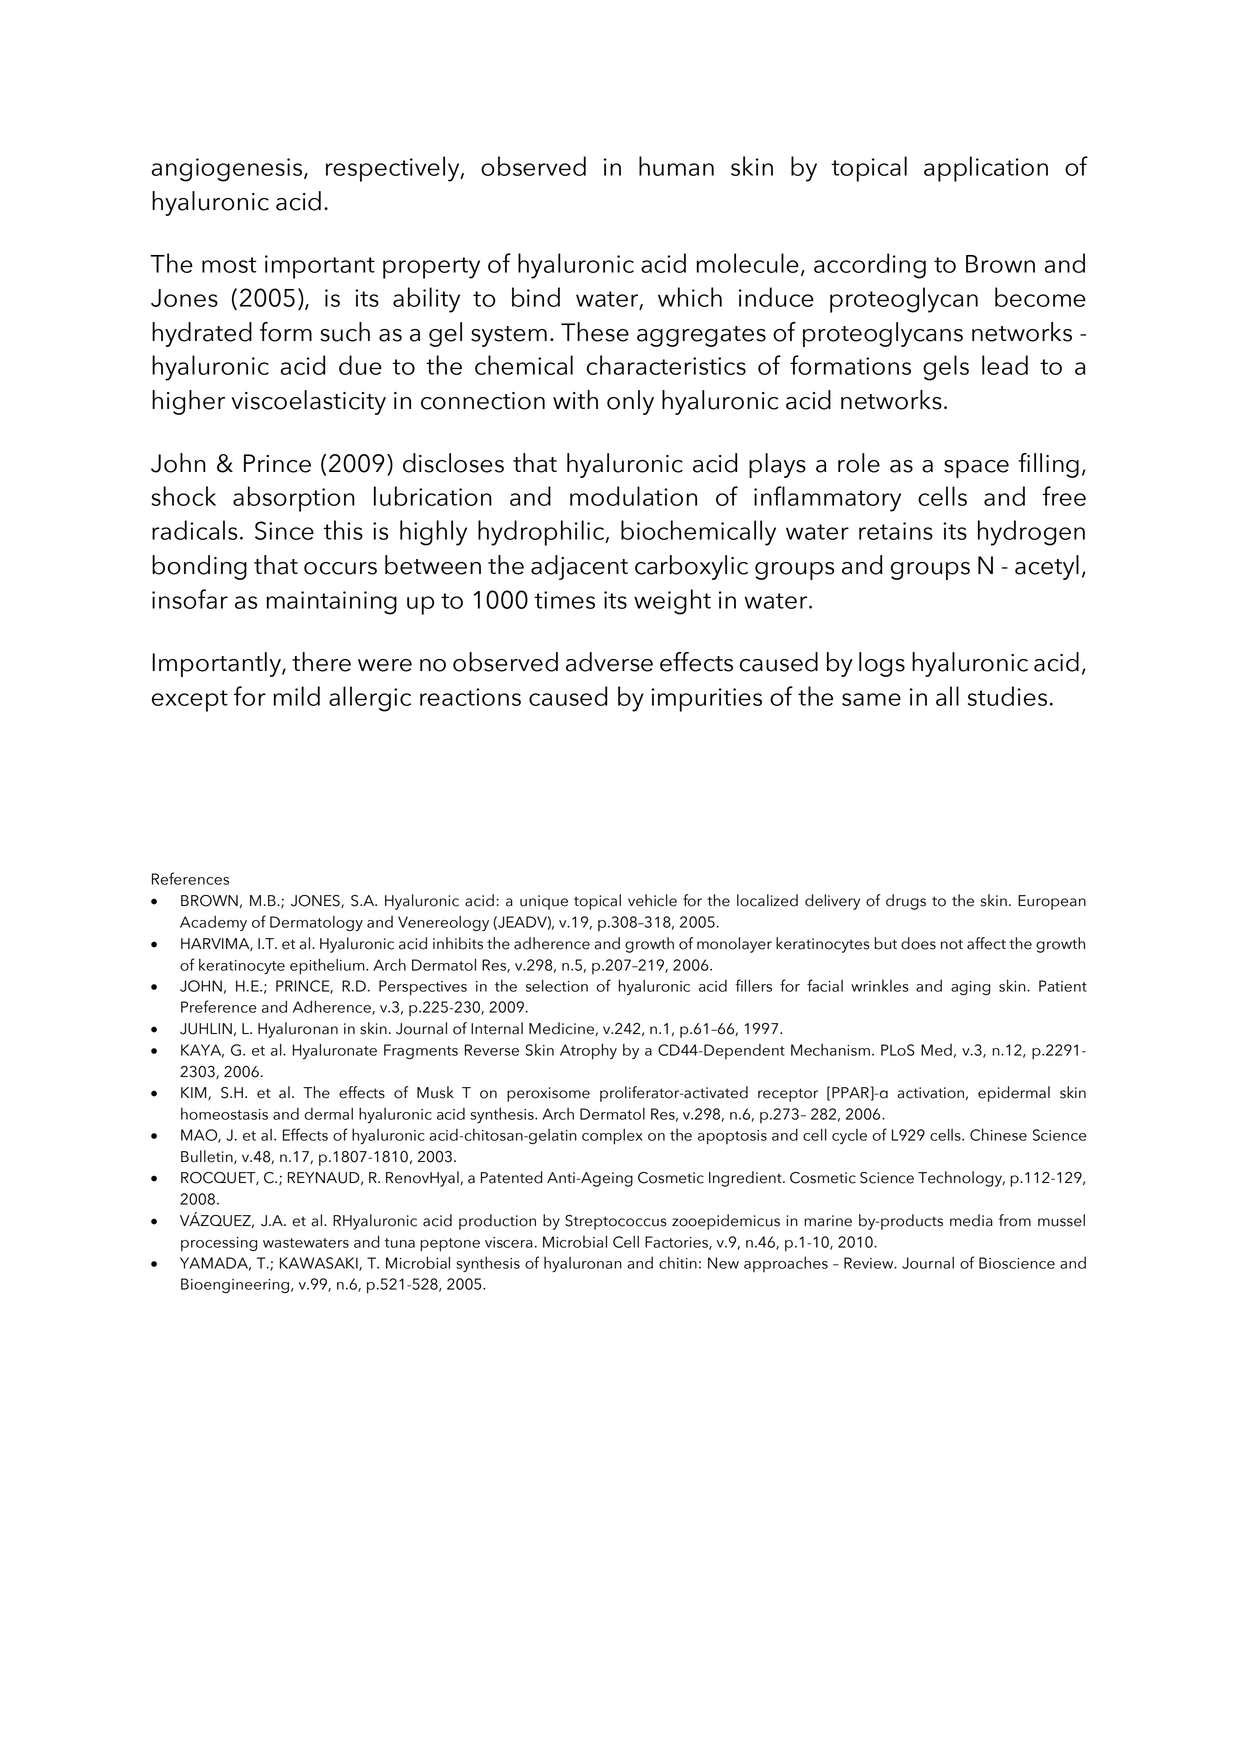 The image size is (1236, 1747). What do you see at coordinates (706, 700) in the image?
I see `impurities` at bounding box center [706, 700].
